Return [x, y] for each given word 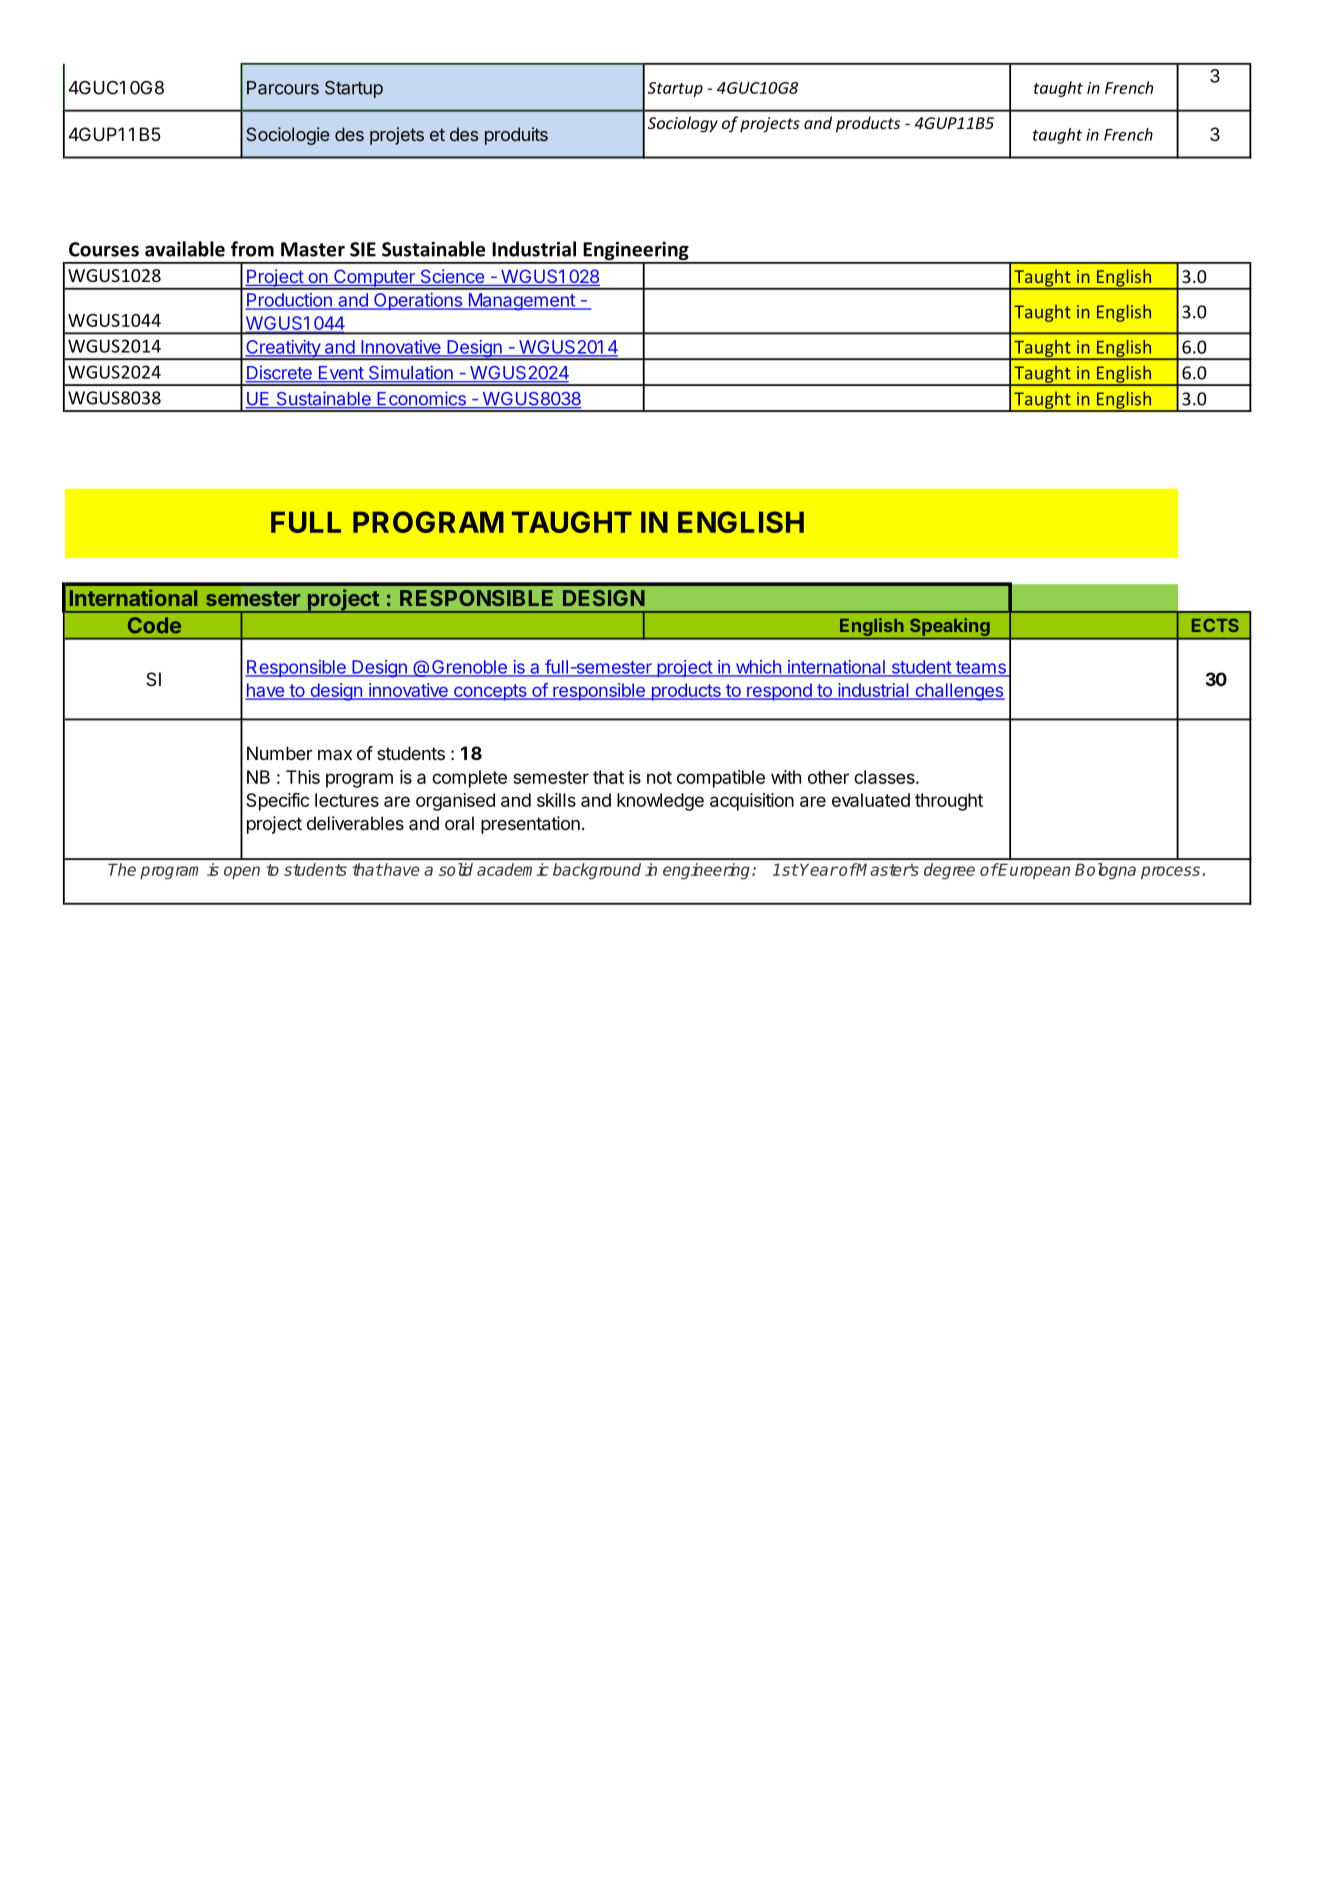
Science [452, 277]
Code [154, 625]
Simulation [410, 373]
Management [521, 302]
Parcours [283, 88]
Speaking [950, 627]
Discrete [279, 373]
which [758, 668]
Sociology [683, 124]
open [242, 872]
